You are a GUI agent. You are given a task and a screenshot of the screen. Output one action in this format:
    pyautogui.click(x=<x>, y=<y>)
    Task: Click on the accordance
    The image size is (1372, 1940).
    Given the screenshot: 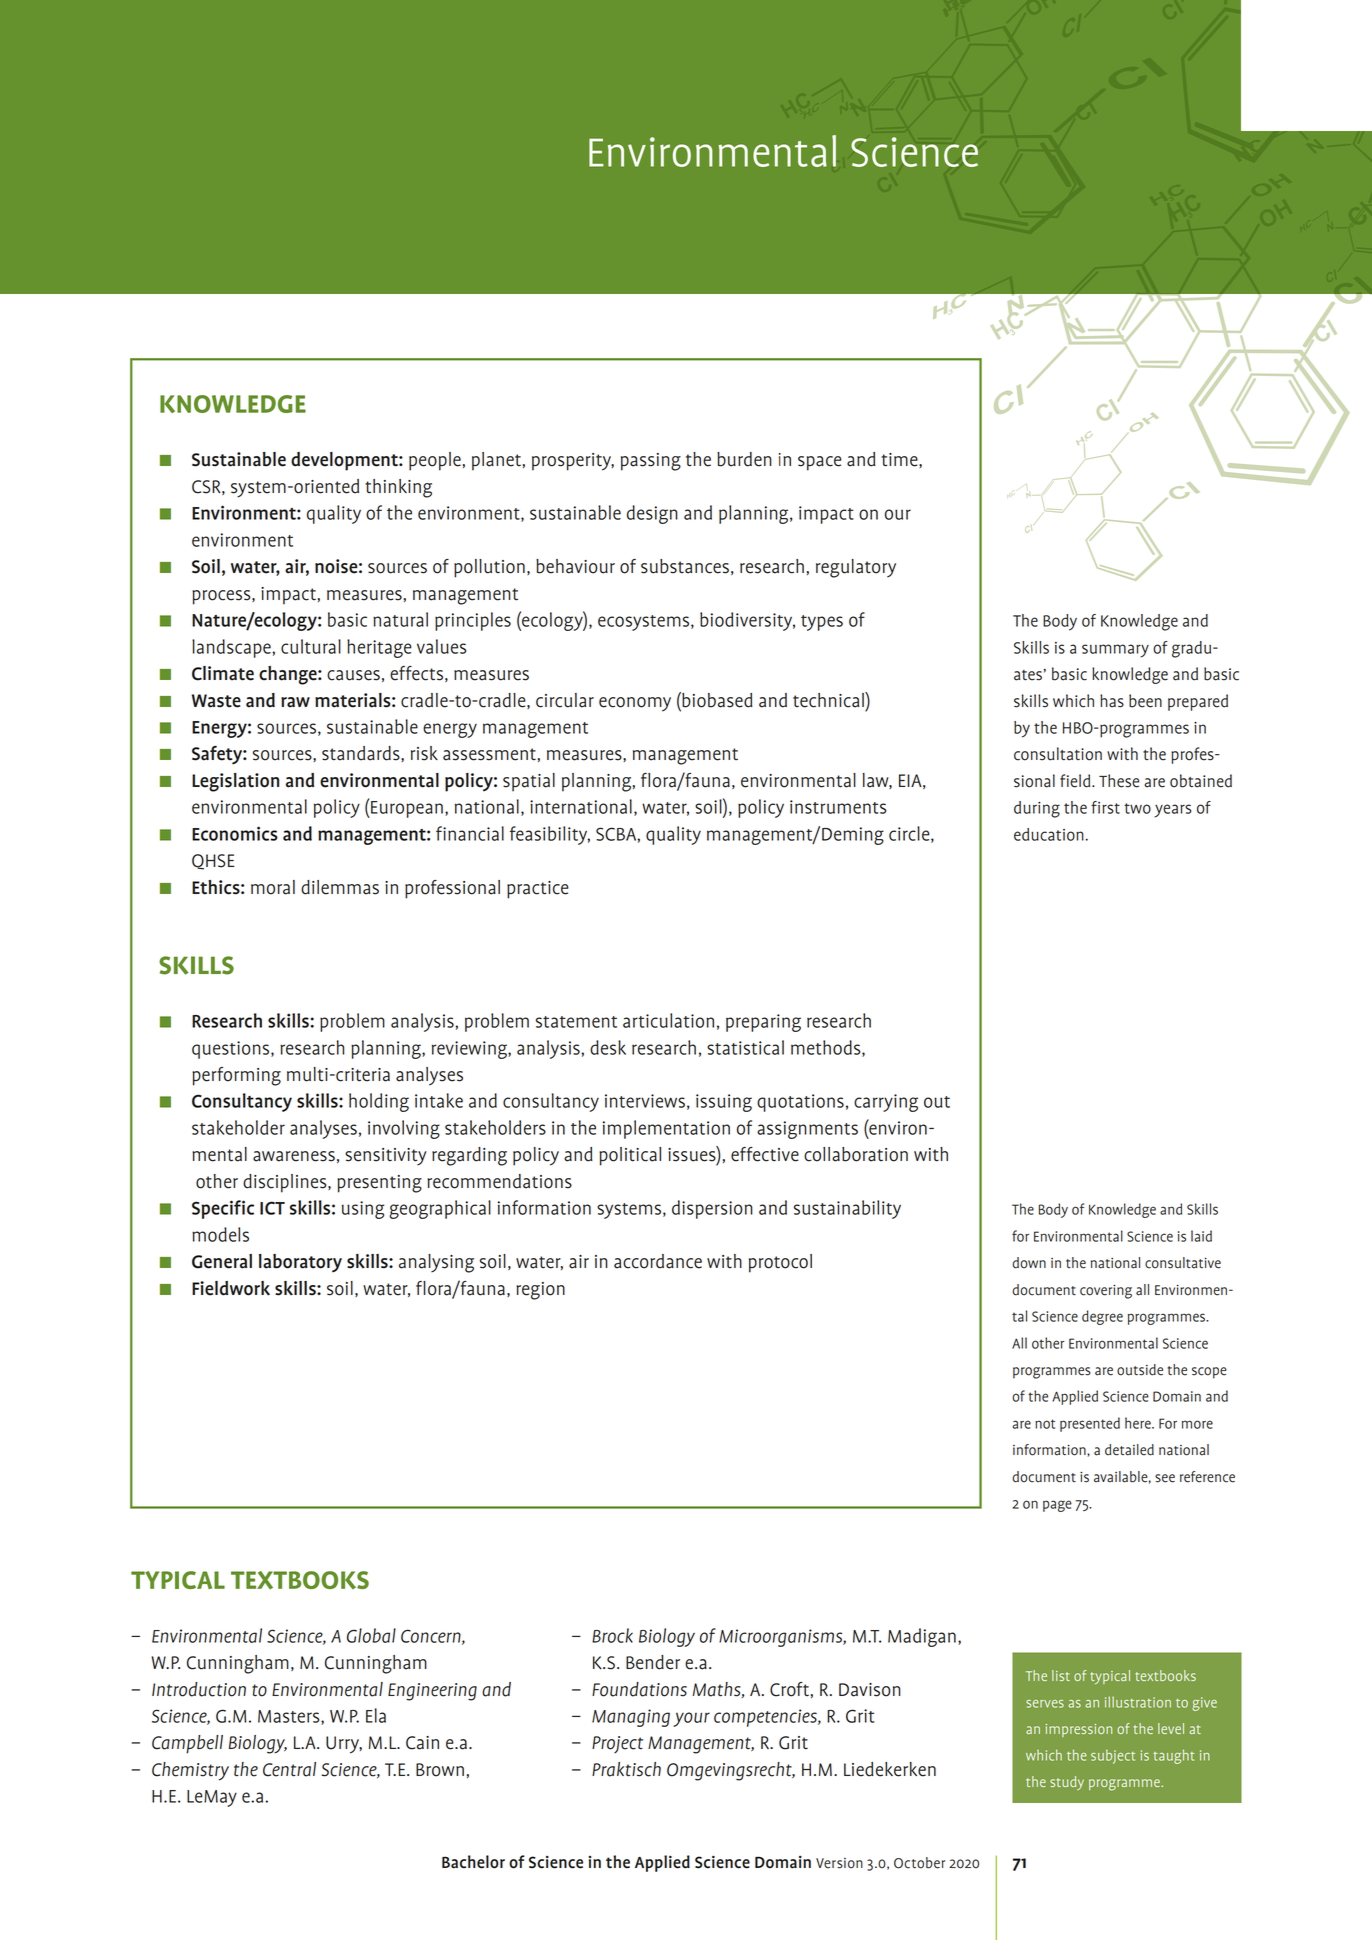 What is the action you would take?
    pyautogui.click(x=658, y=1261)
